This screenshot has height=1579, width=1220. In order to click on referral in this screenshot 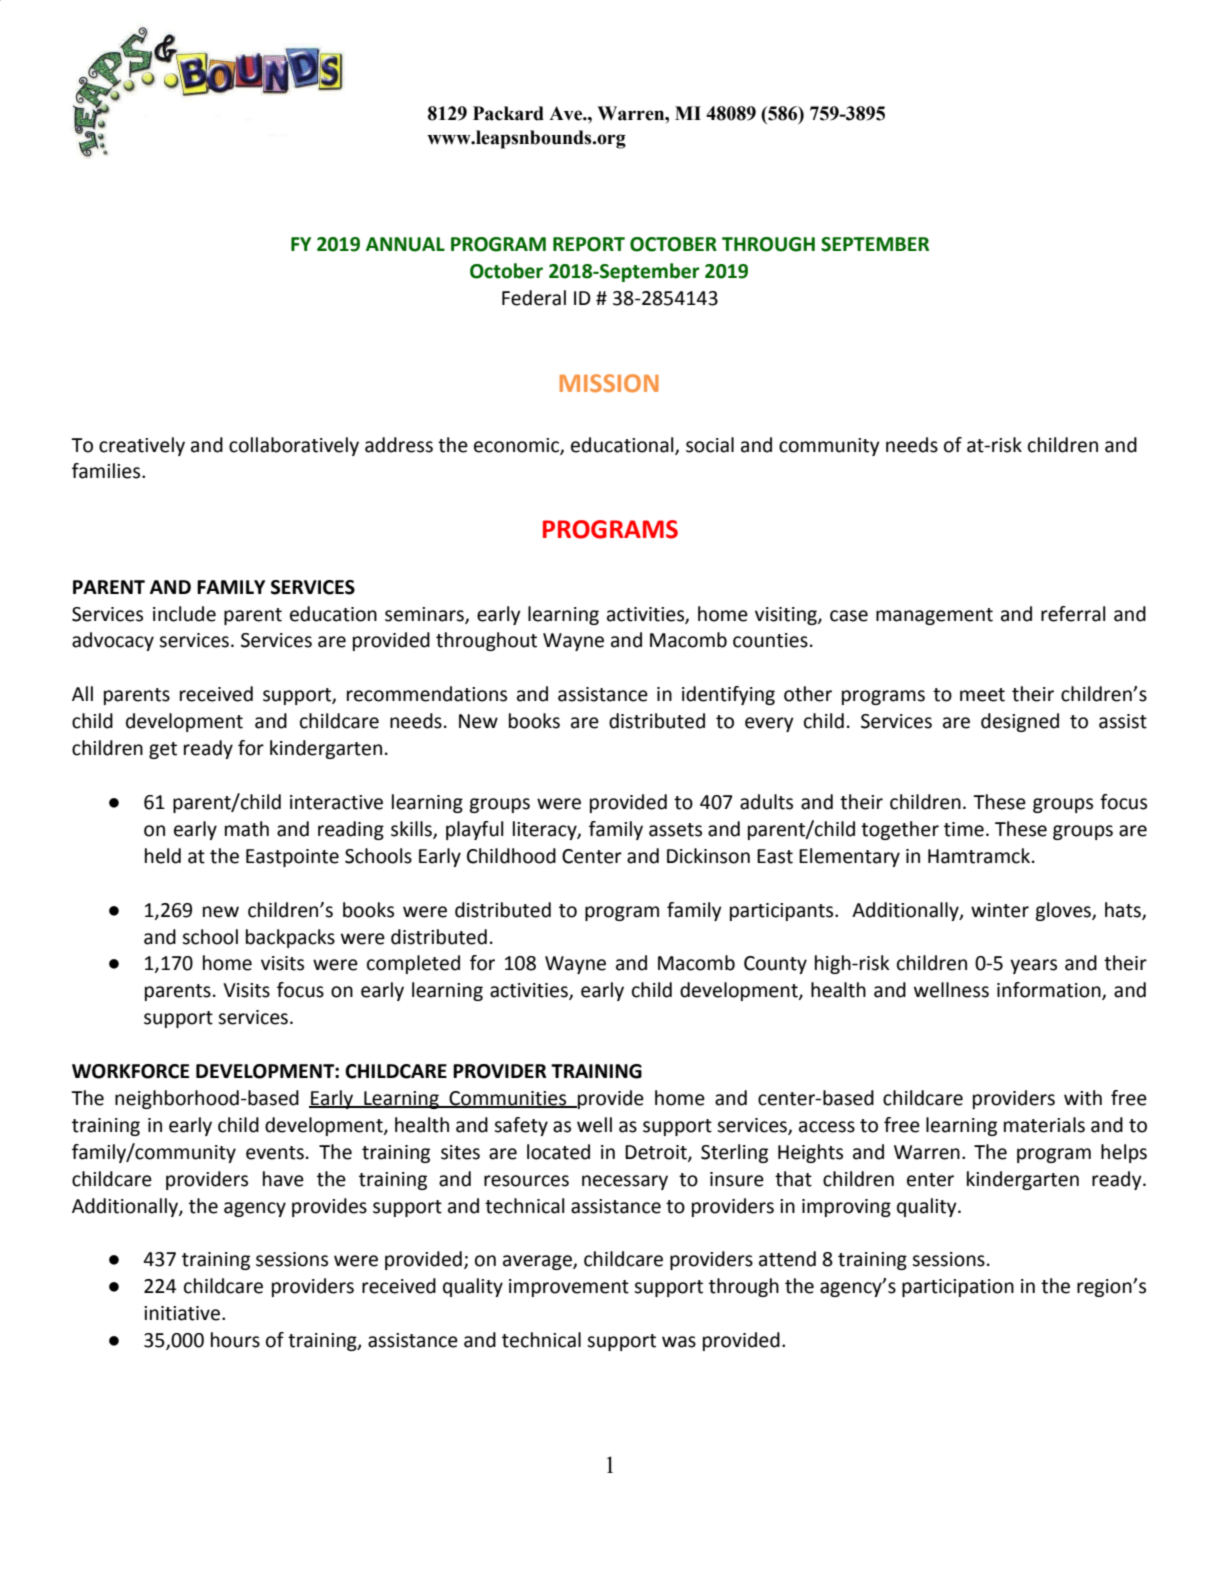, I will do `click(1073, 614)`.
